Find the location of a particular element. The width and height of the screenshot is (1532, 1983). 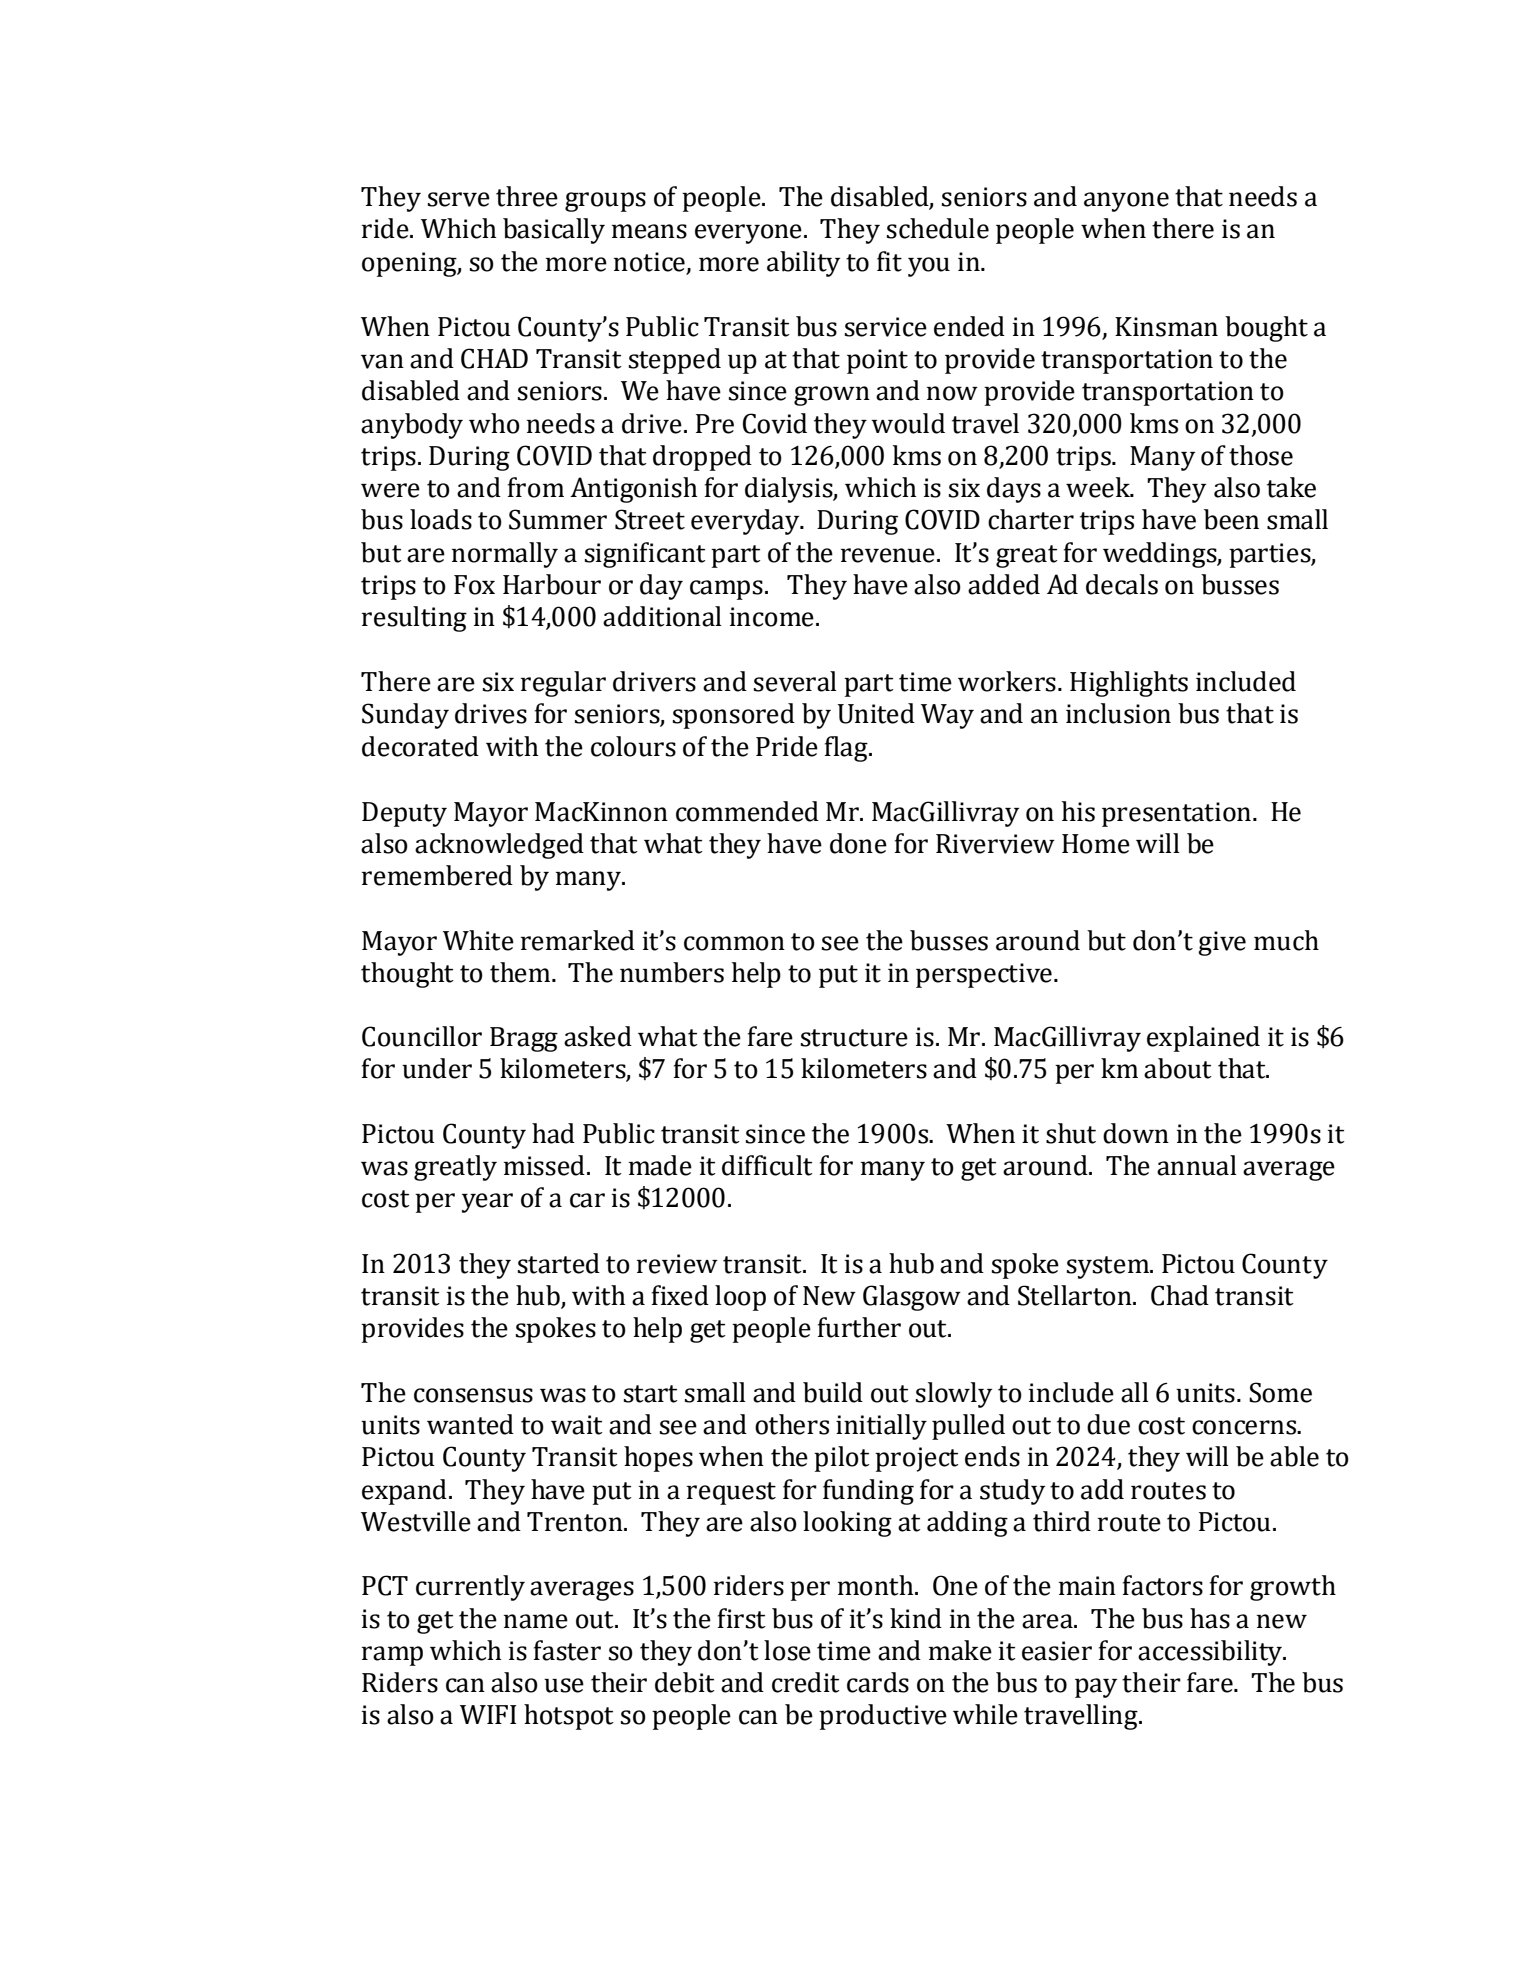

White is located at coordinates (478, 940).
